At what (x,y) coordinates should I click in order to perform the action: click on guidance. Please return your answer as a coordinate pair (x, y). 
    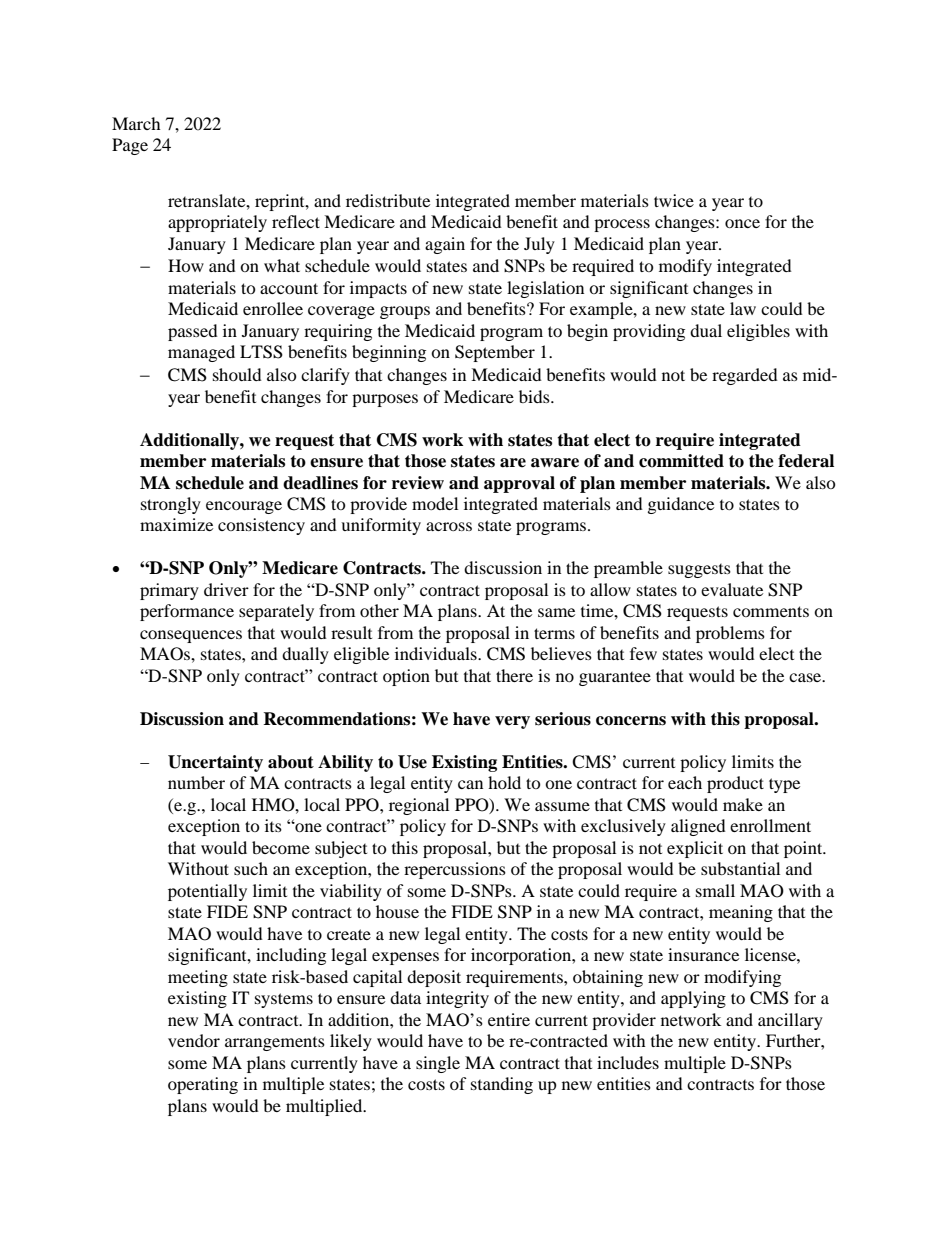
    Looking at the image, I should click on (681, 505).
